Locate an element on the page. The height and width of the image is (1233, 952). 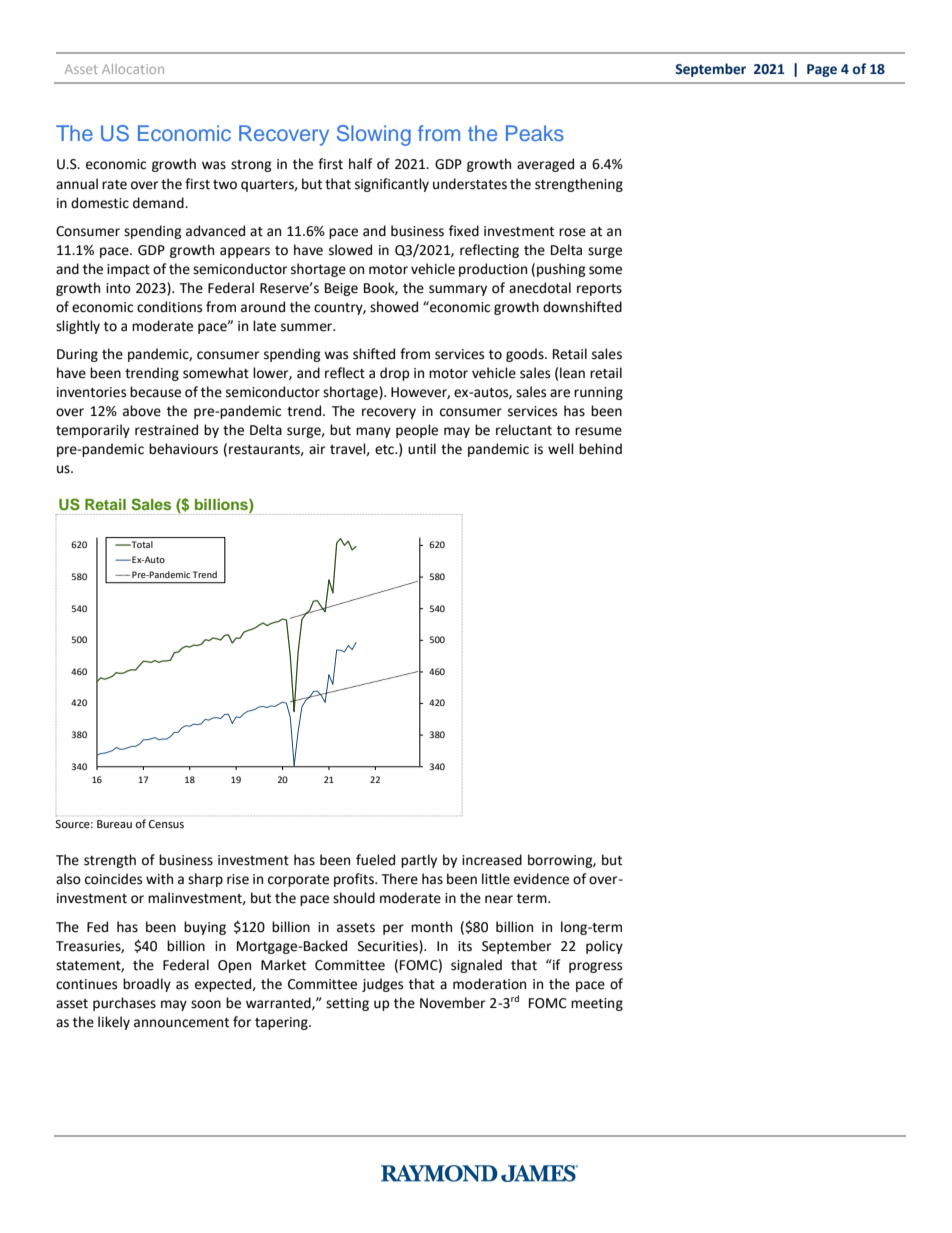
November is located at coordinates (452, 1003).
